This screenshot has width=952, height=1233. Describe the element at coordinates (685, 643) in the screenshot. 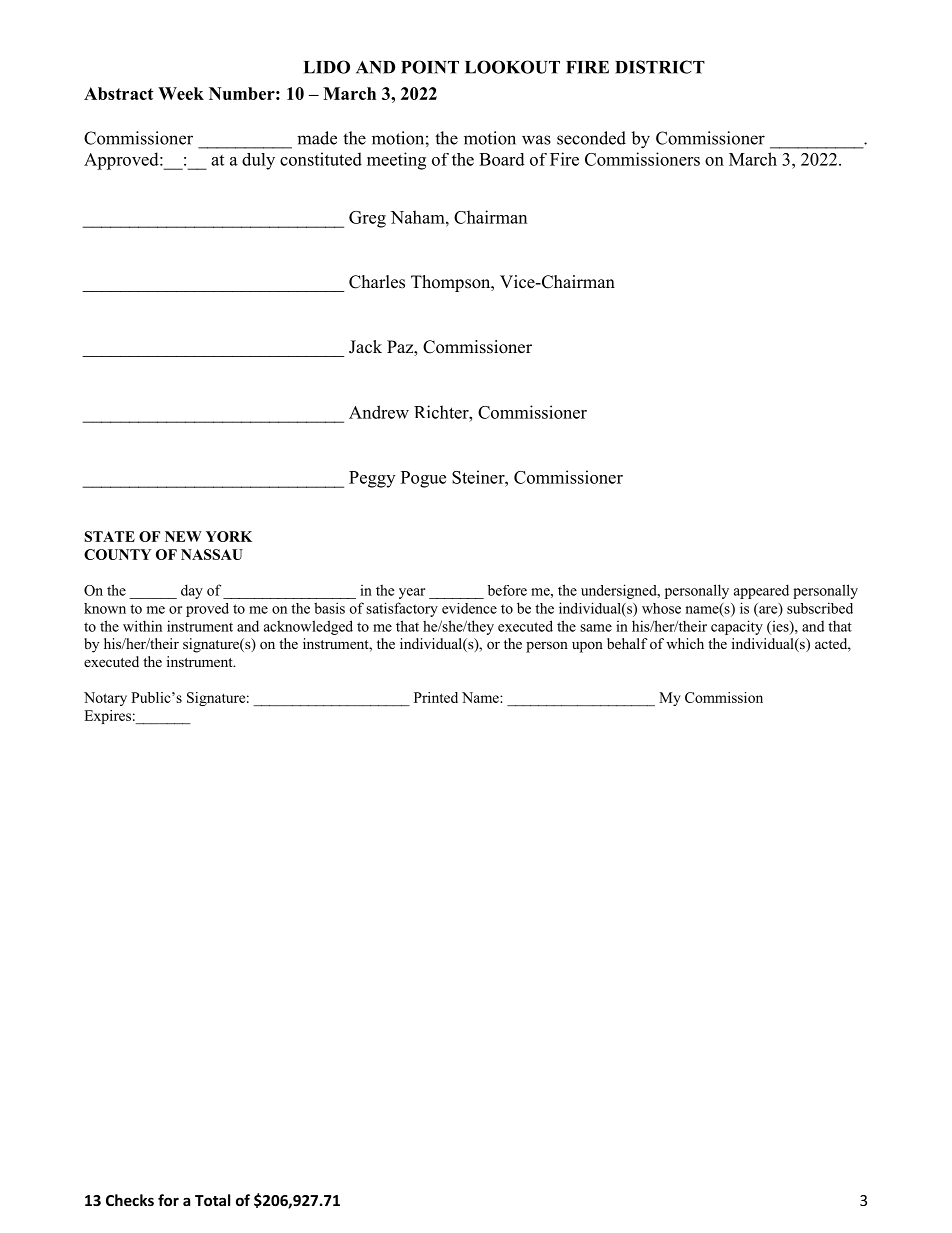

I see `which` at that location.
